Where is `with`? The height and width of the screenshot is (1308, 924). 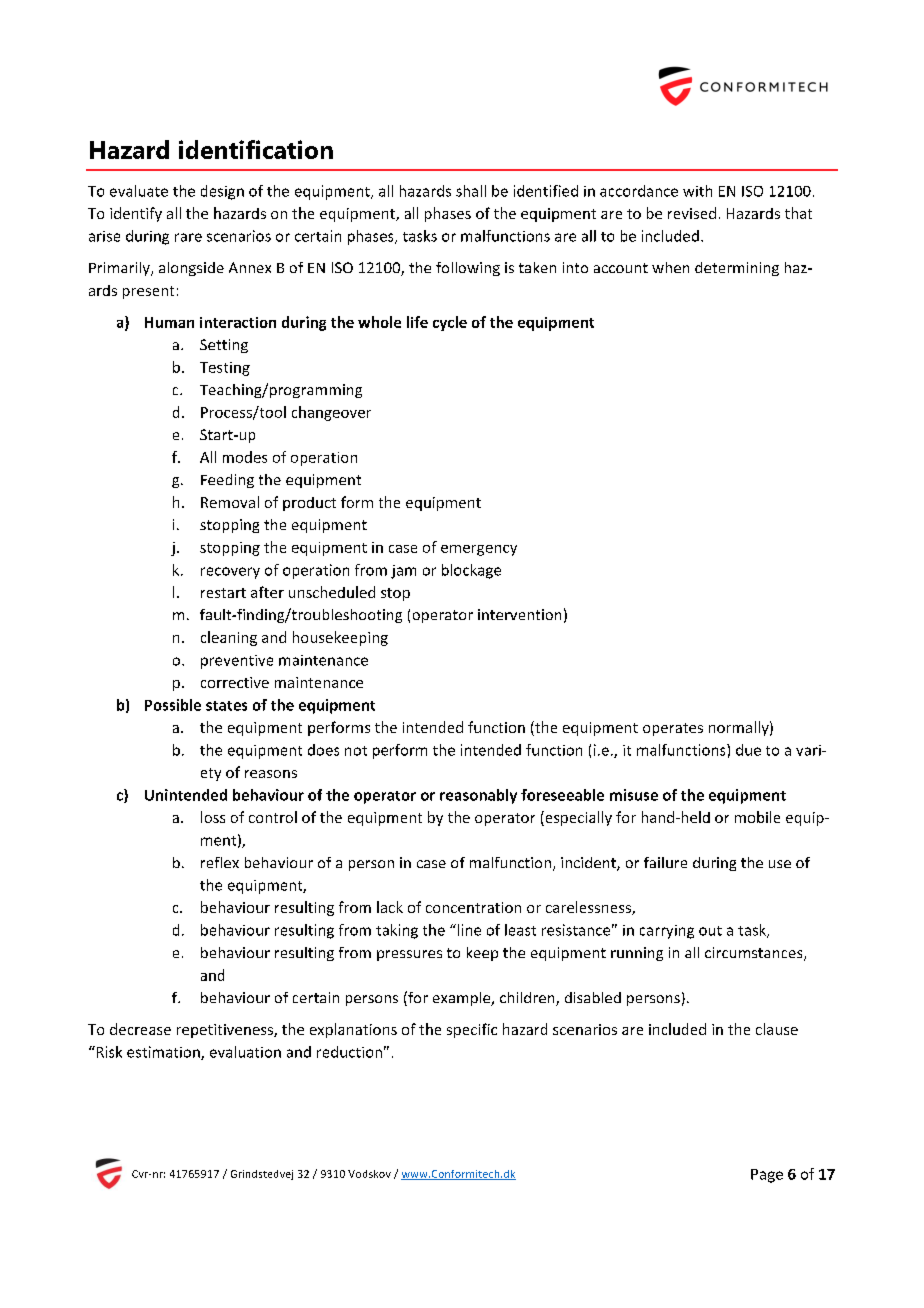
with is located at coordinates (697, 191).
